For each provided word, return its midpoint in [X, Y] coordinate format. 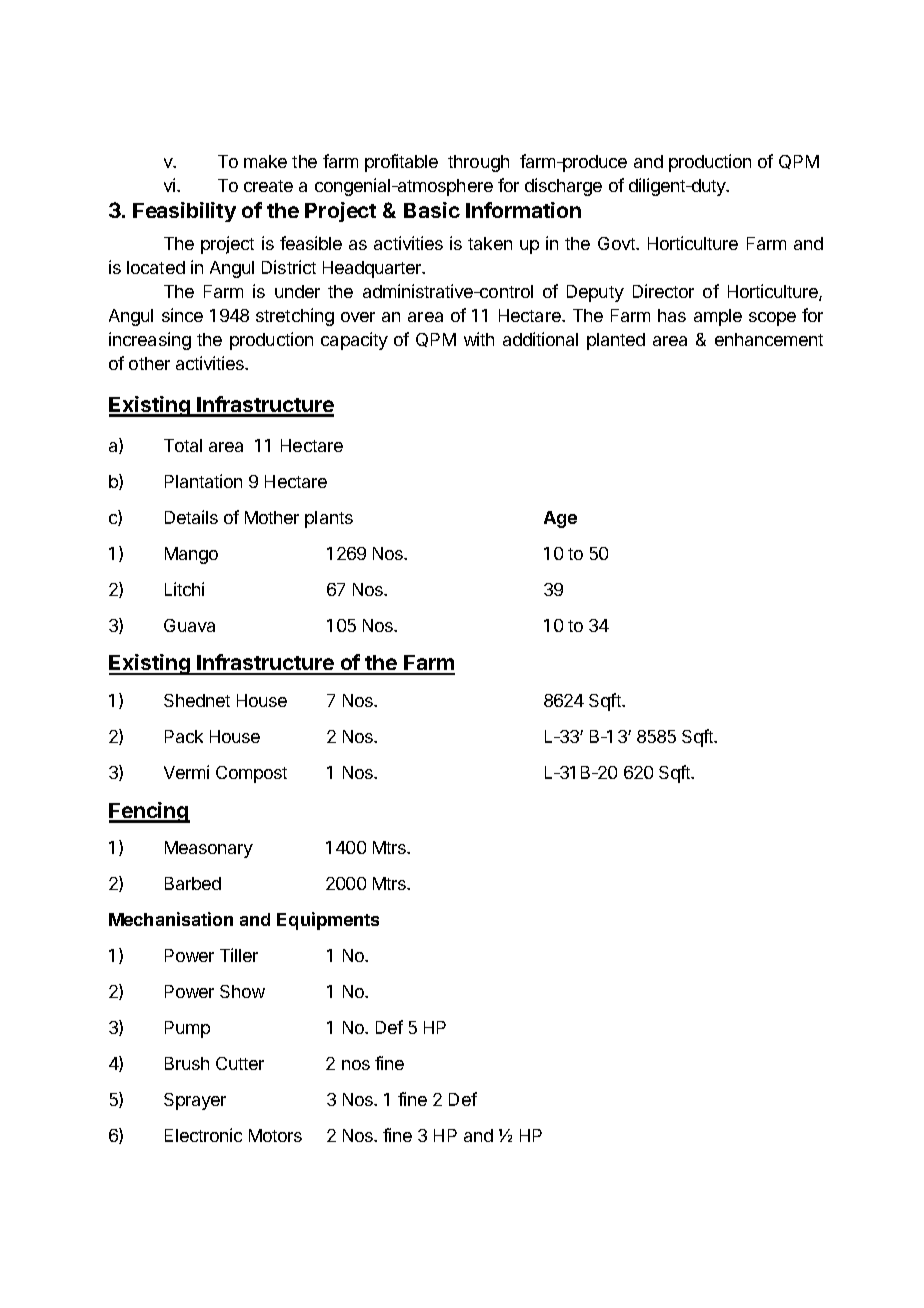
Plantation [203, 481]
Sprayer [195, 1101]
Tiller [239, 955]
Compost [251, 774]
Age [560, 519]
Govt [617, 243]
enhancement [769, 339]
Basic [432, 210]
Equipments [328, 921]
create [268, 186]
